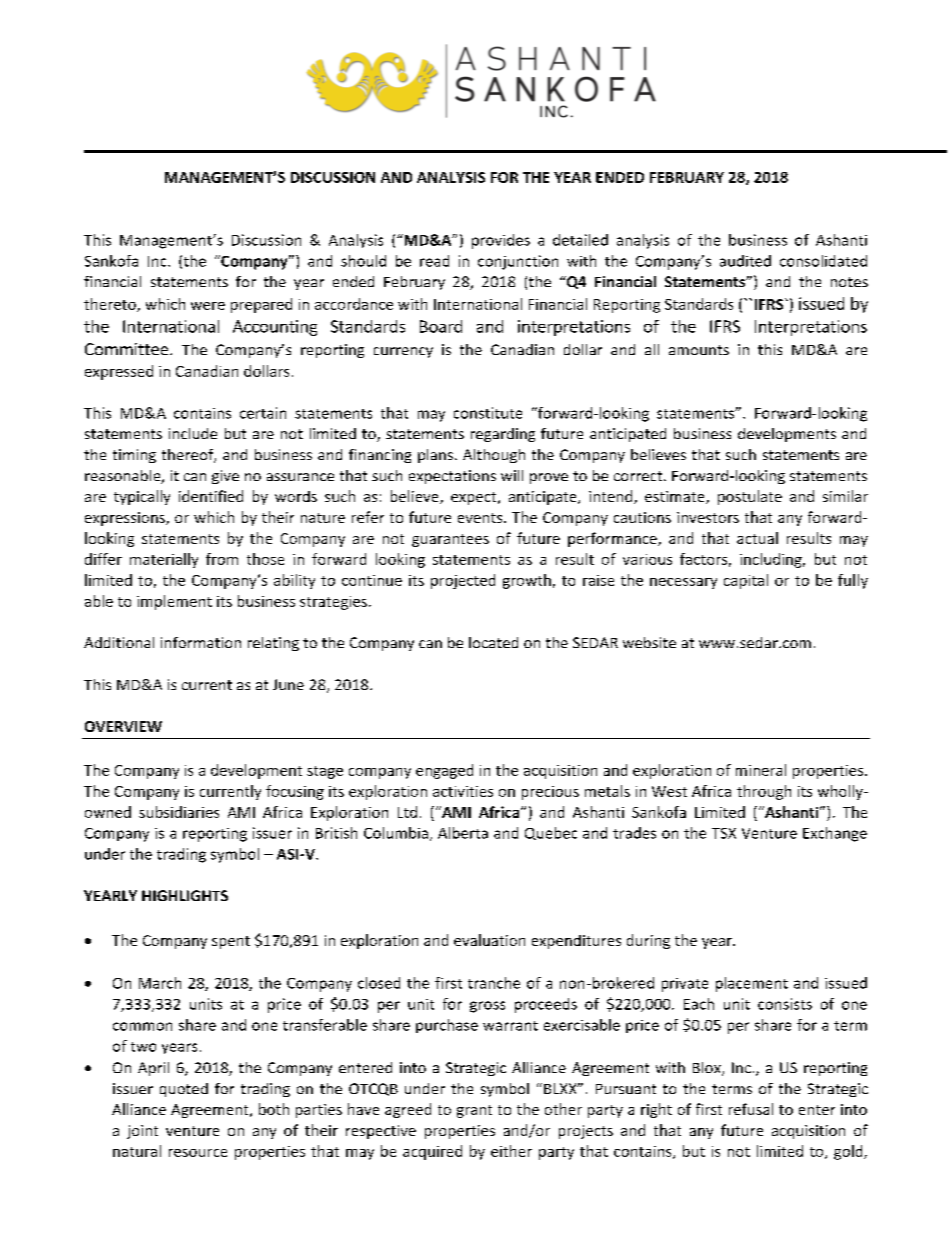 The image size is (952, 1233). Describe the element at coordinates (493, 642) in the page. I see `located` at that location.
